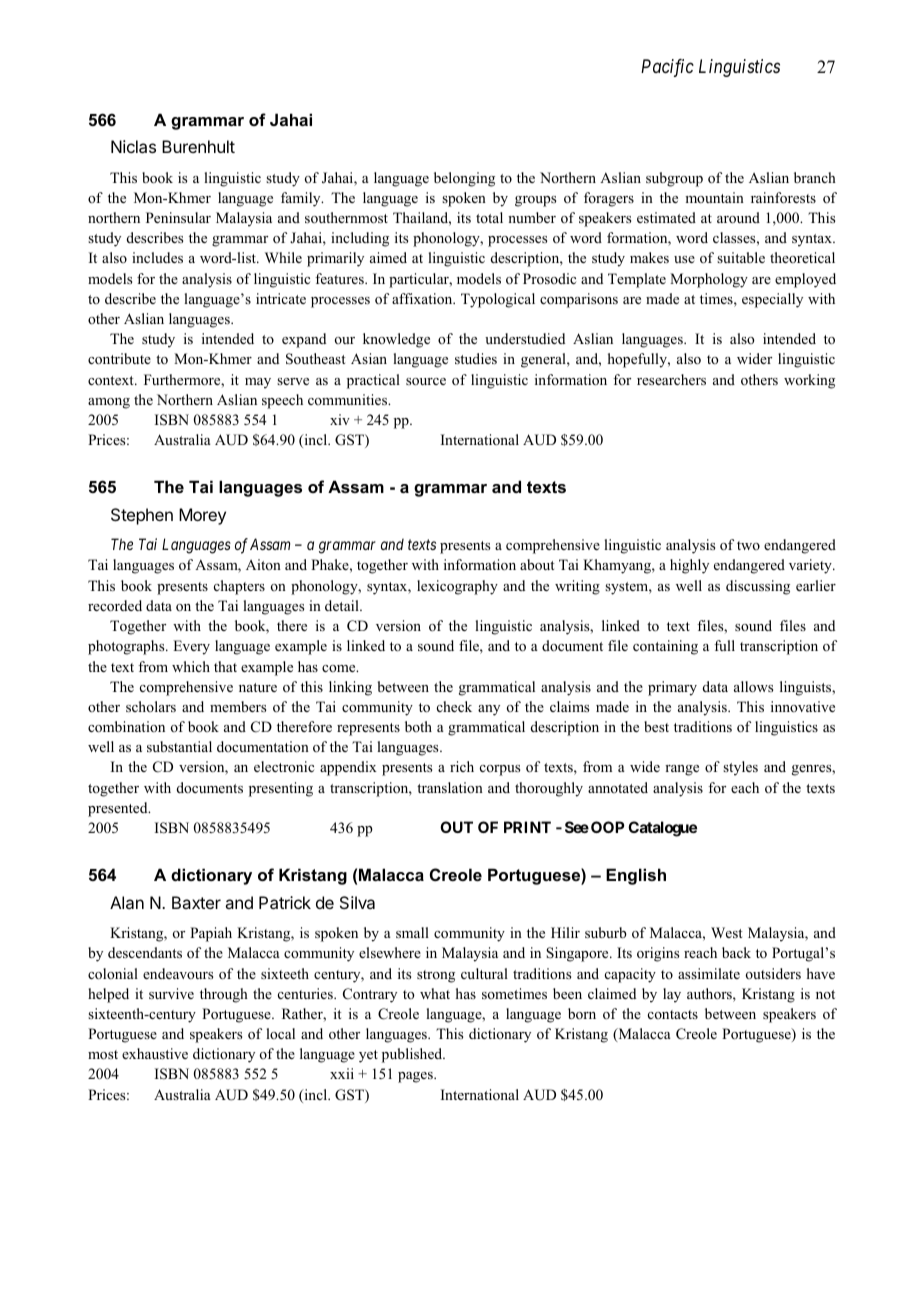 Image resolution: width=924 pixels, height=1308 pixels. I want to click on styles, so click(740, 768).
